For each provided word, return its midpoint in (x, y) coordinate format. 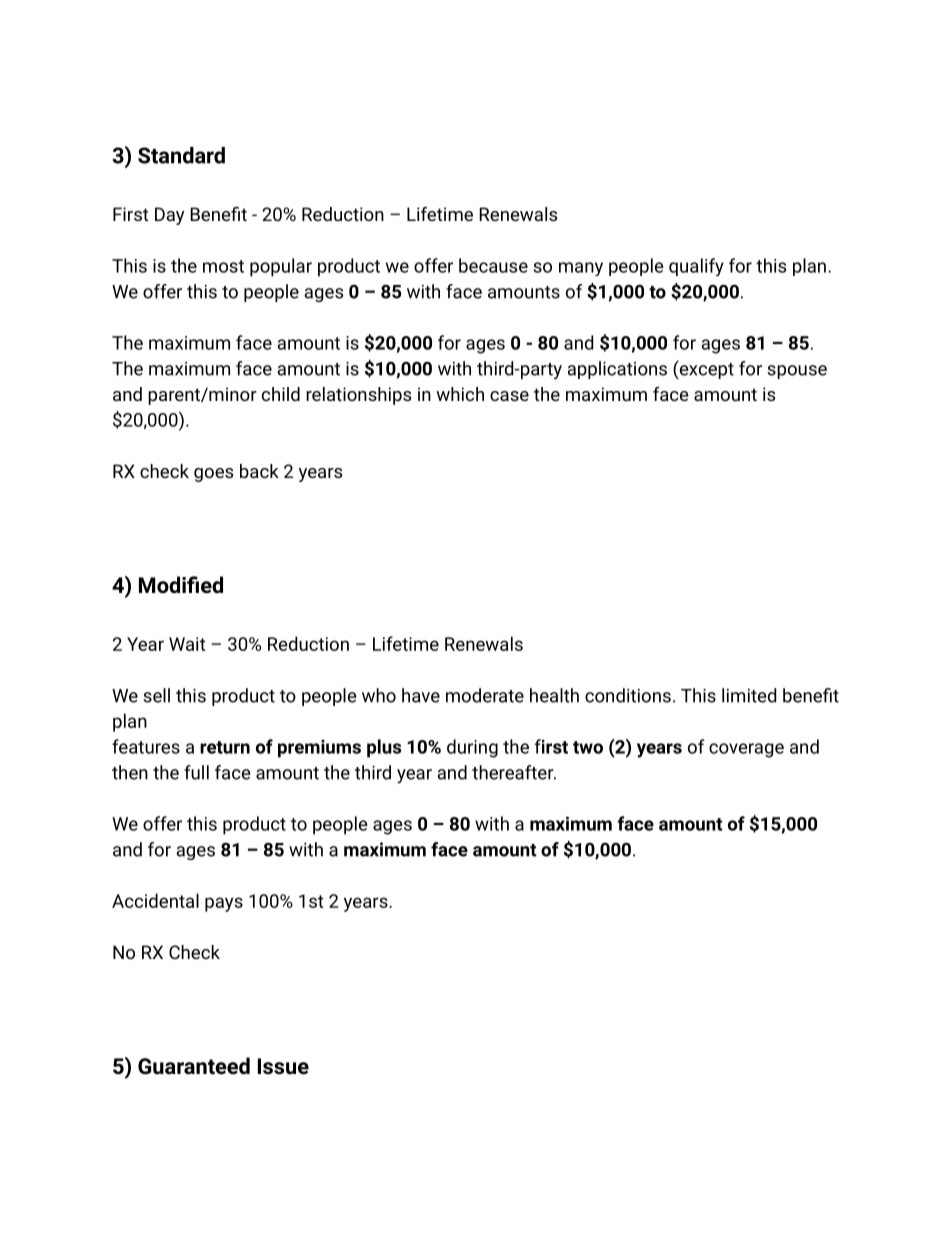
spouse (797, 372)
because (493, 265)
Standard (181, 155)
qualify (696, 267)
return (225, 747)
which (460, 394)
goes (213, 475)
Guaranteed (194, 1066)
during (472, 748)
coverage (746, 750)
